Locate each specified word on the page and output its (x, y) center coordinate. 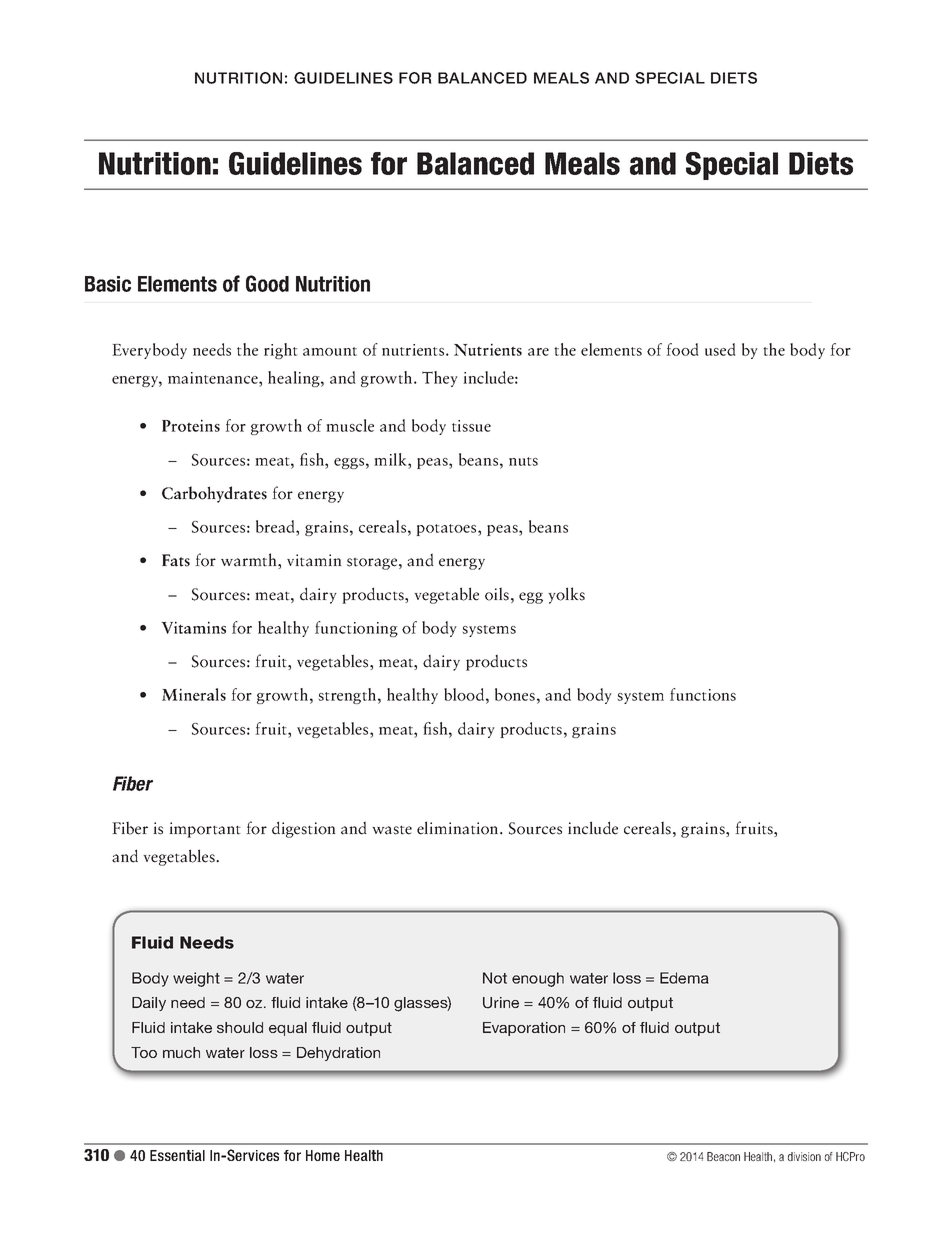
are (538, 352)
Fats (176, 560)
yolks (566, 595)
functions (703, 694)
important (205, 830)
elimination (459, 828)
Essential (177, 1155)
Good (267, 283)
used (720, 349)
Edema (684, 978)
